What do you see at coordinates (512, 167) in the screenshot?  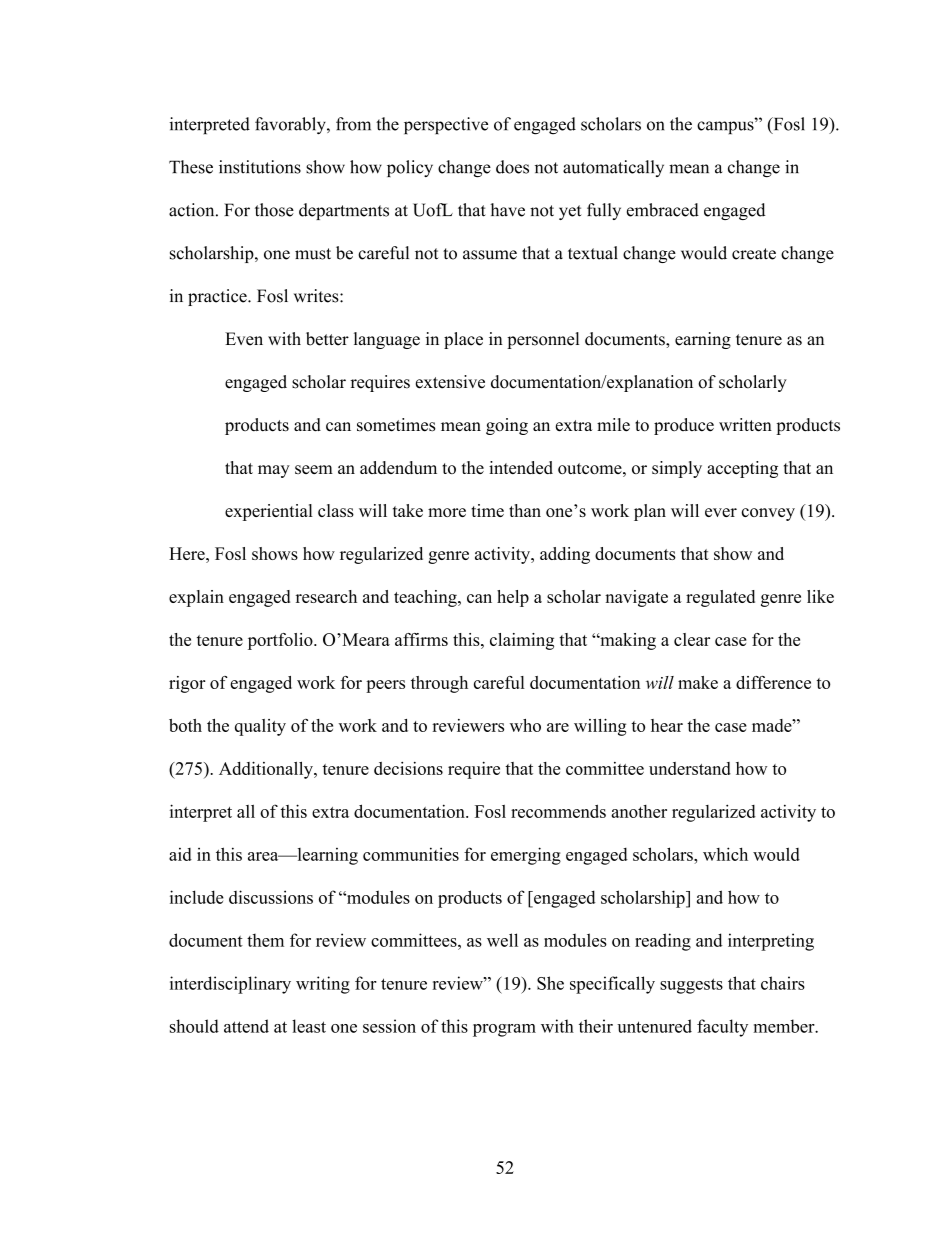 I see `does` at bounding box center [512, 167].
